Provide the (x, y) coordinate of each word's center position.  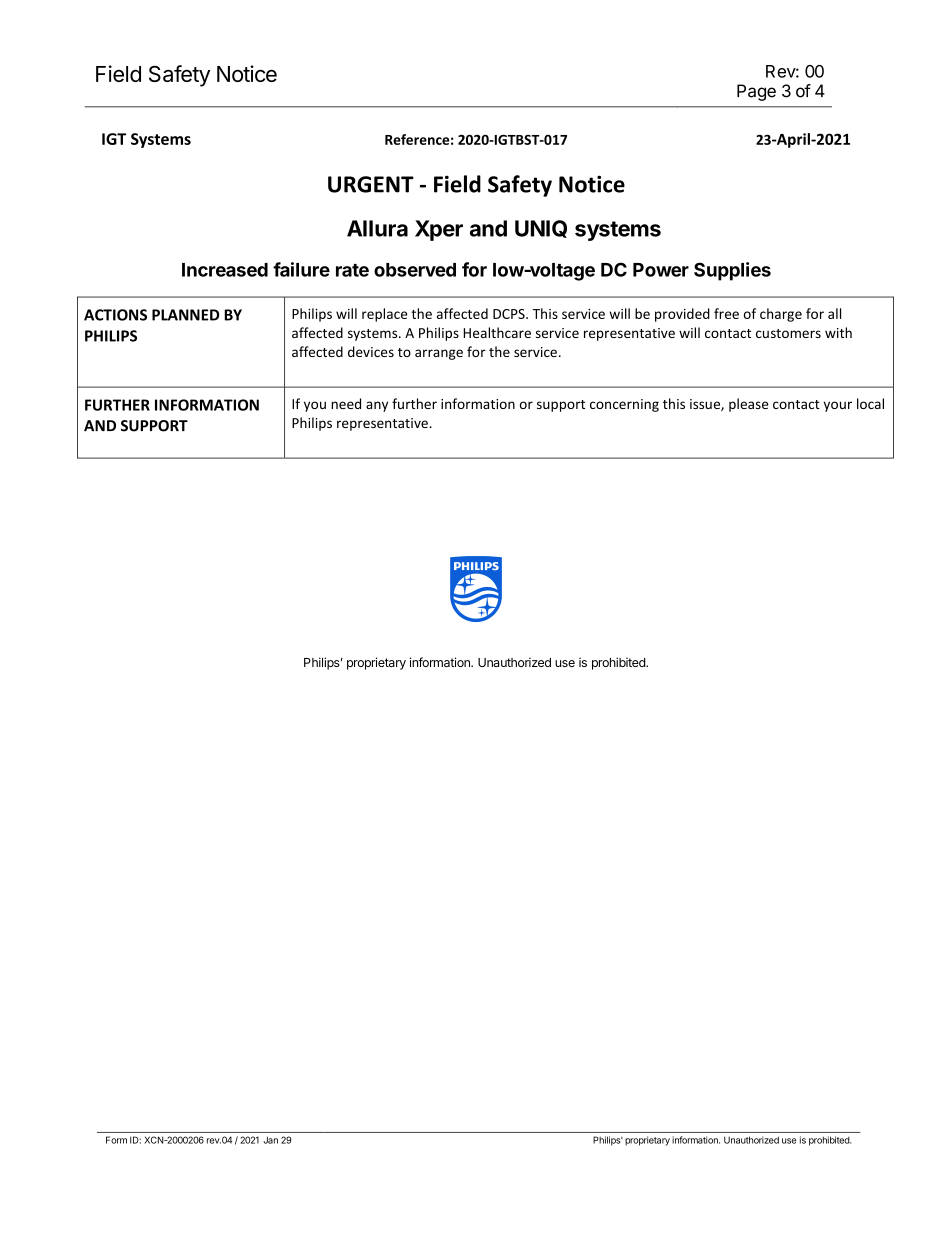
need (346, 403)
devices (371, 351)
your (837, 406)
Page (756, 92)
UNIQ (541, 229)
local (870, 403)
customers (788, 333)
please (748, 405)
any (377, 406)
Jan (270, 1140)
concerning (624, 405)
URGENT (371, 184)
